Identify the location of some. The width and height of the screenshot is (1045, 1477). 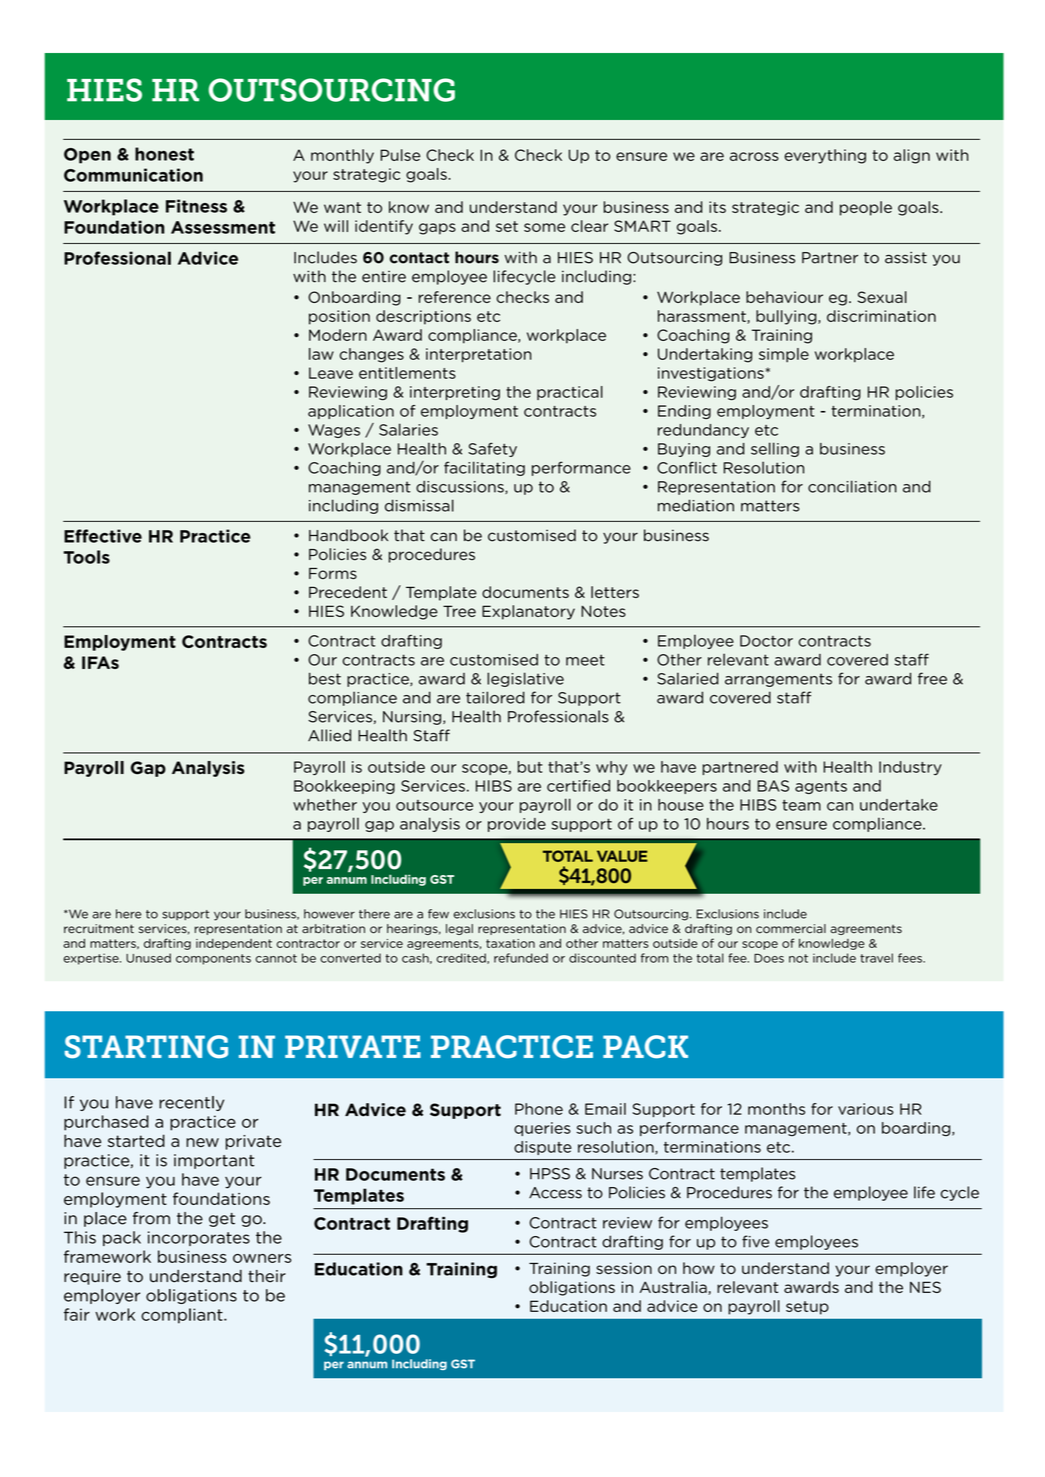
(544, 227).
